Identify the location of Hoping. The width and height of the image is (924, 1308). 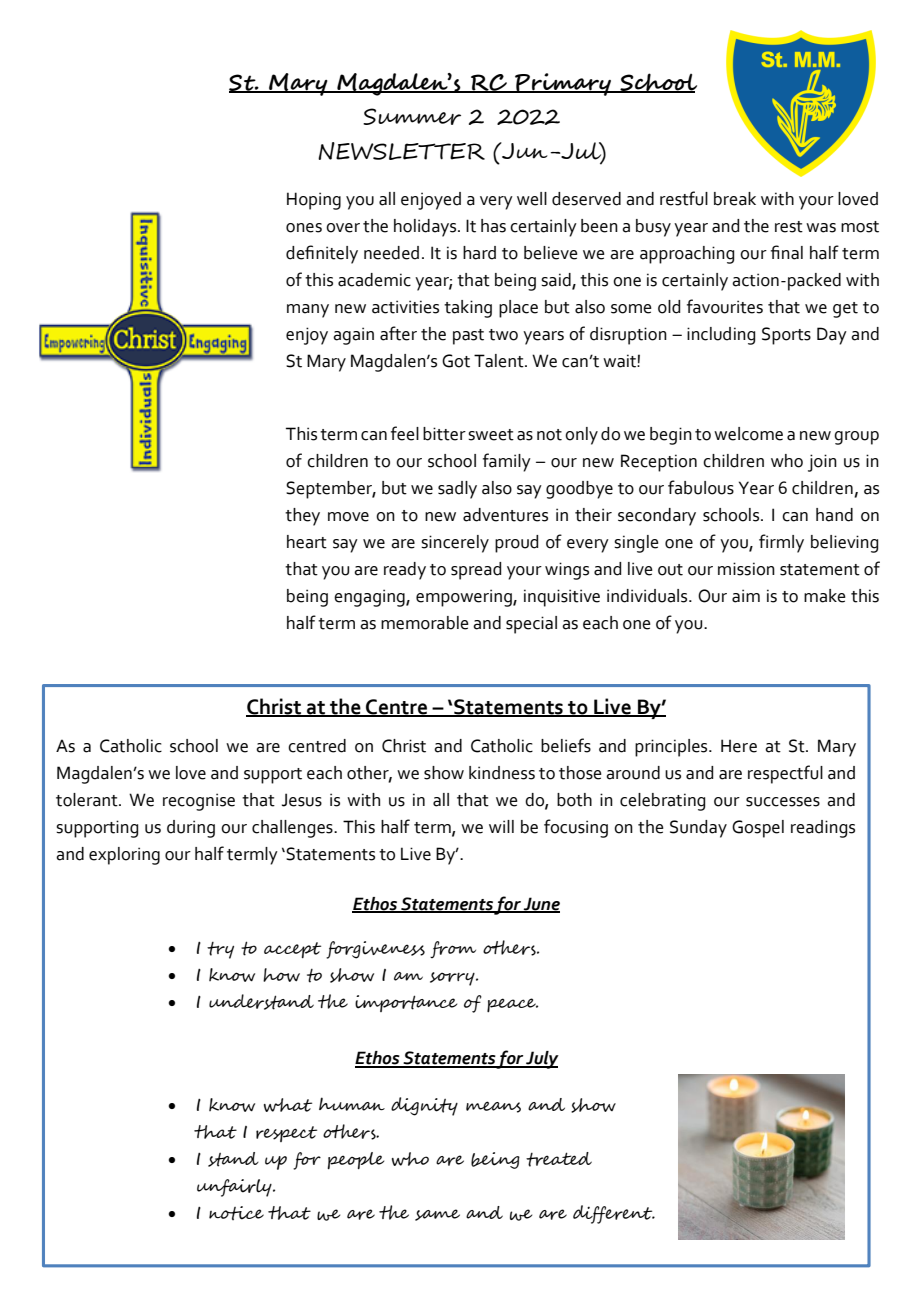
(314, 201).
